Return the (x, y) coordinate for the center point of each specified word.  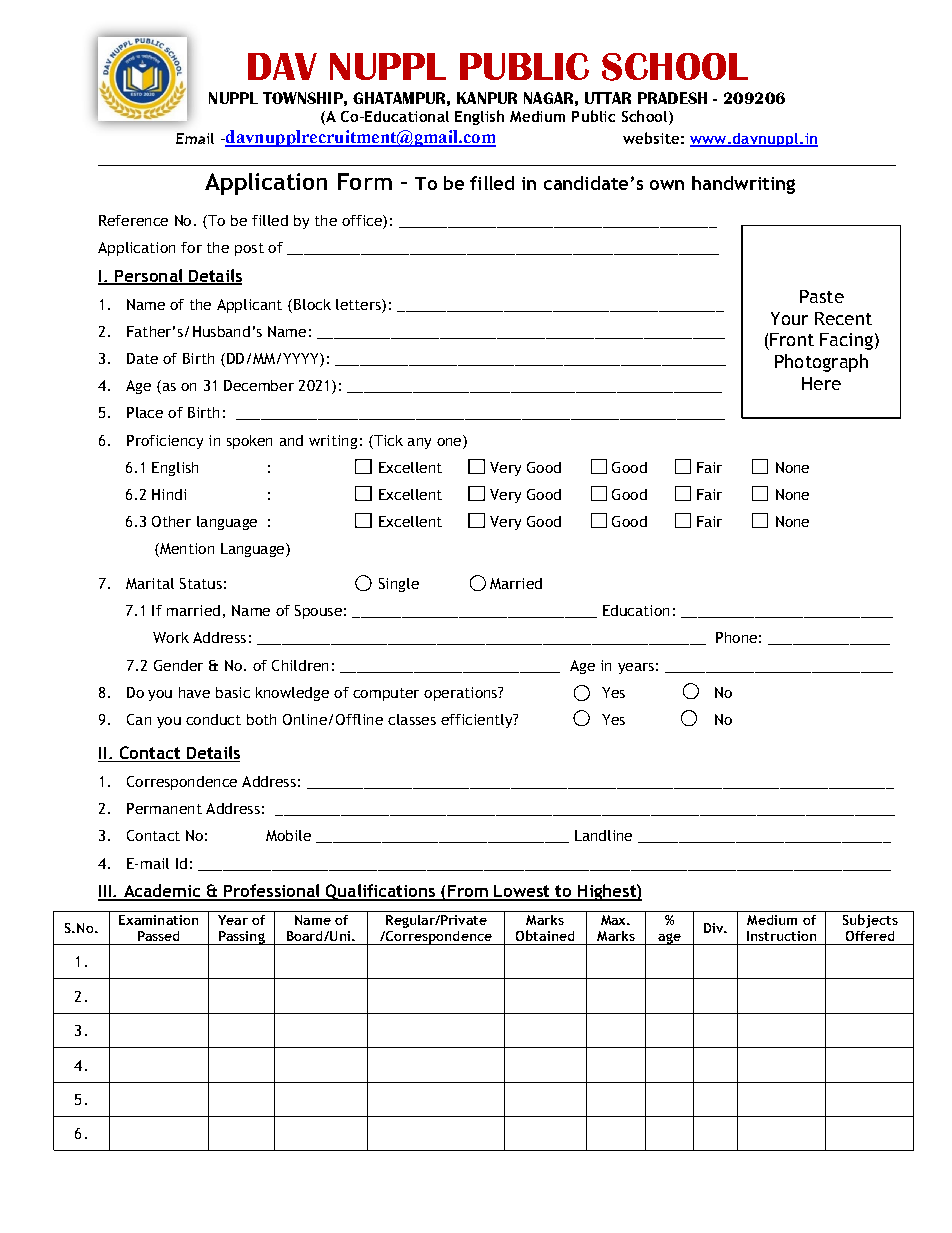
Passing (241, 938)
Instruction (781, 936)
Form (365, 181)
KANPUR (487, 98)
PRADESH (672, 98)
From (467, 892)
